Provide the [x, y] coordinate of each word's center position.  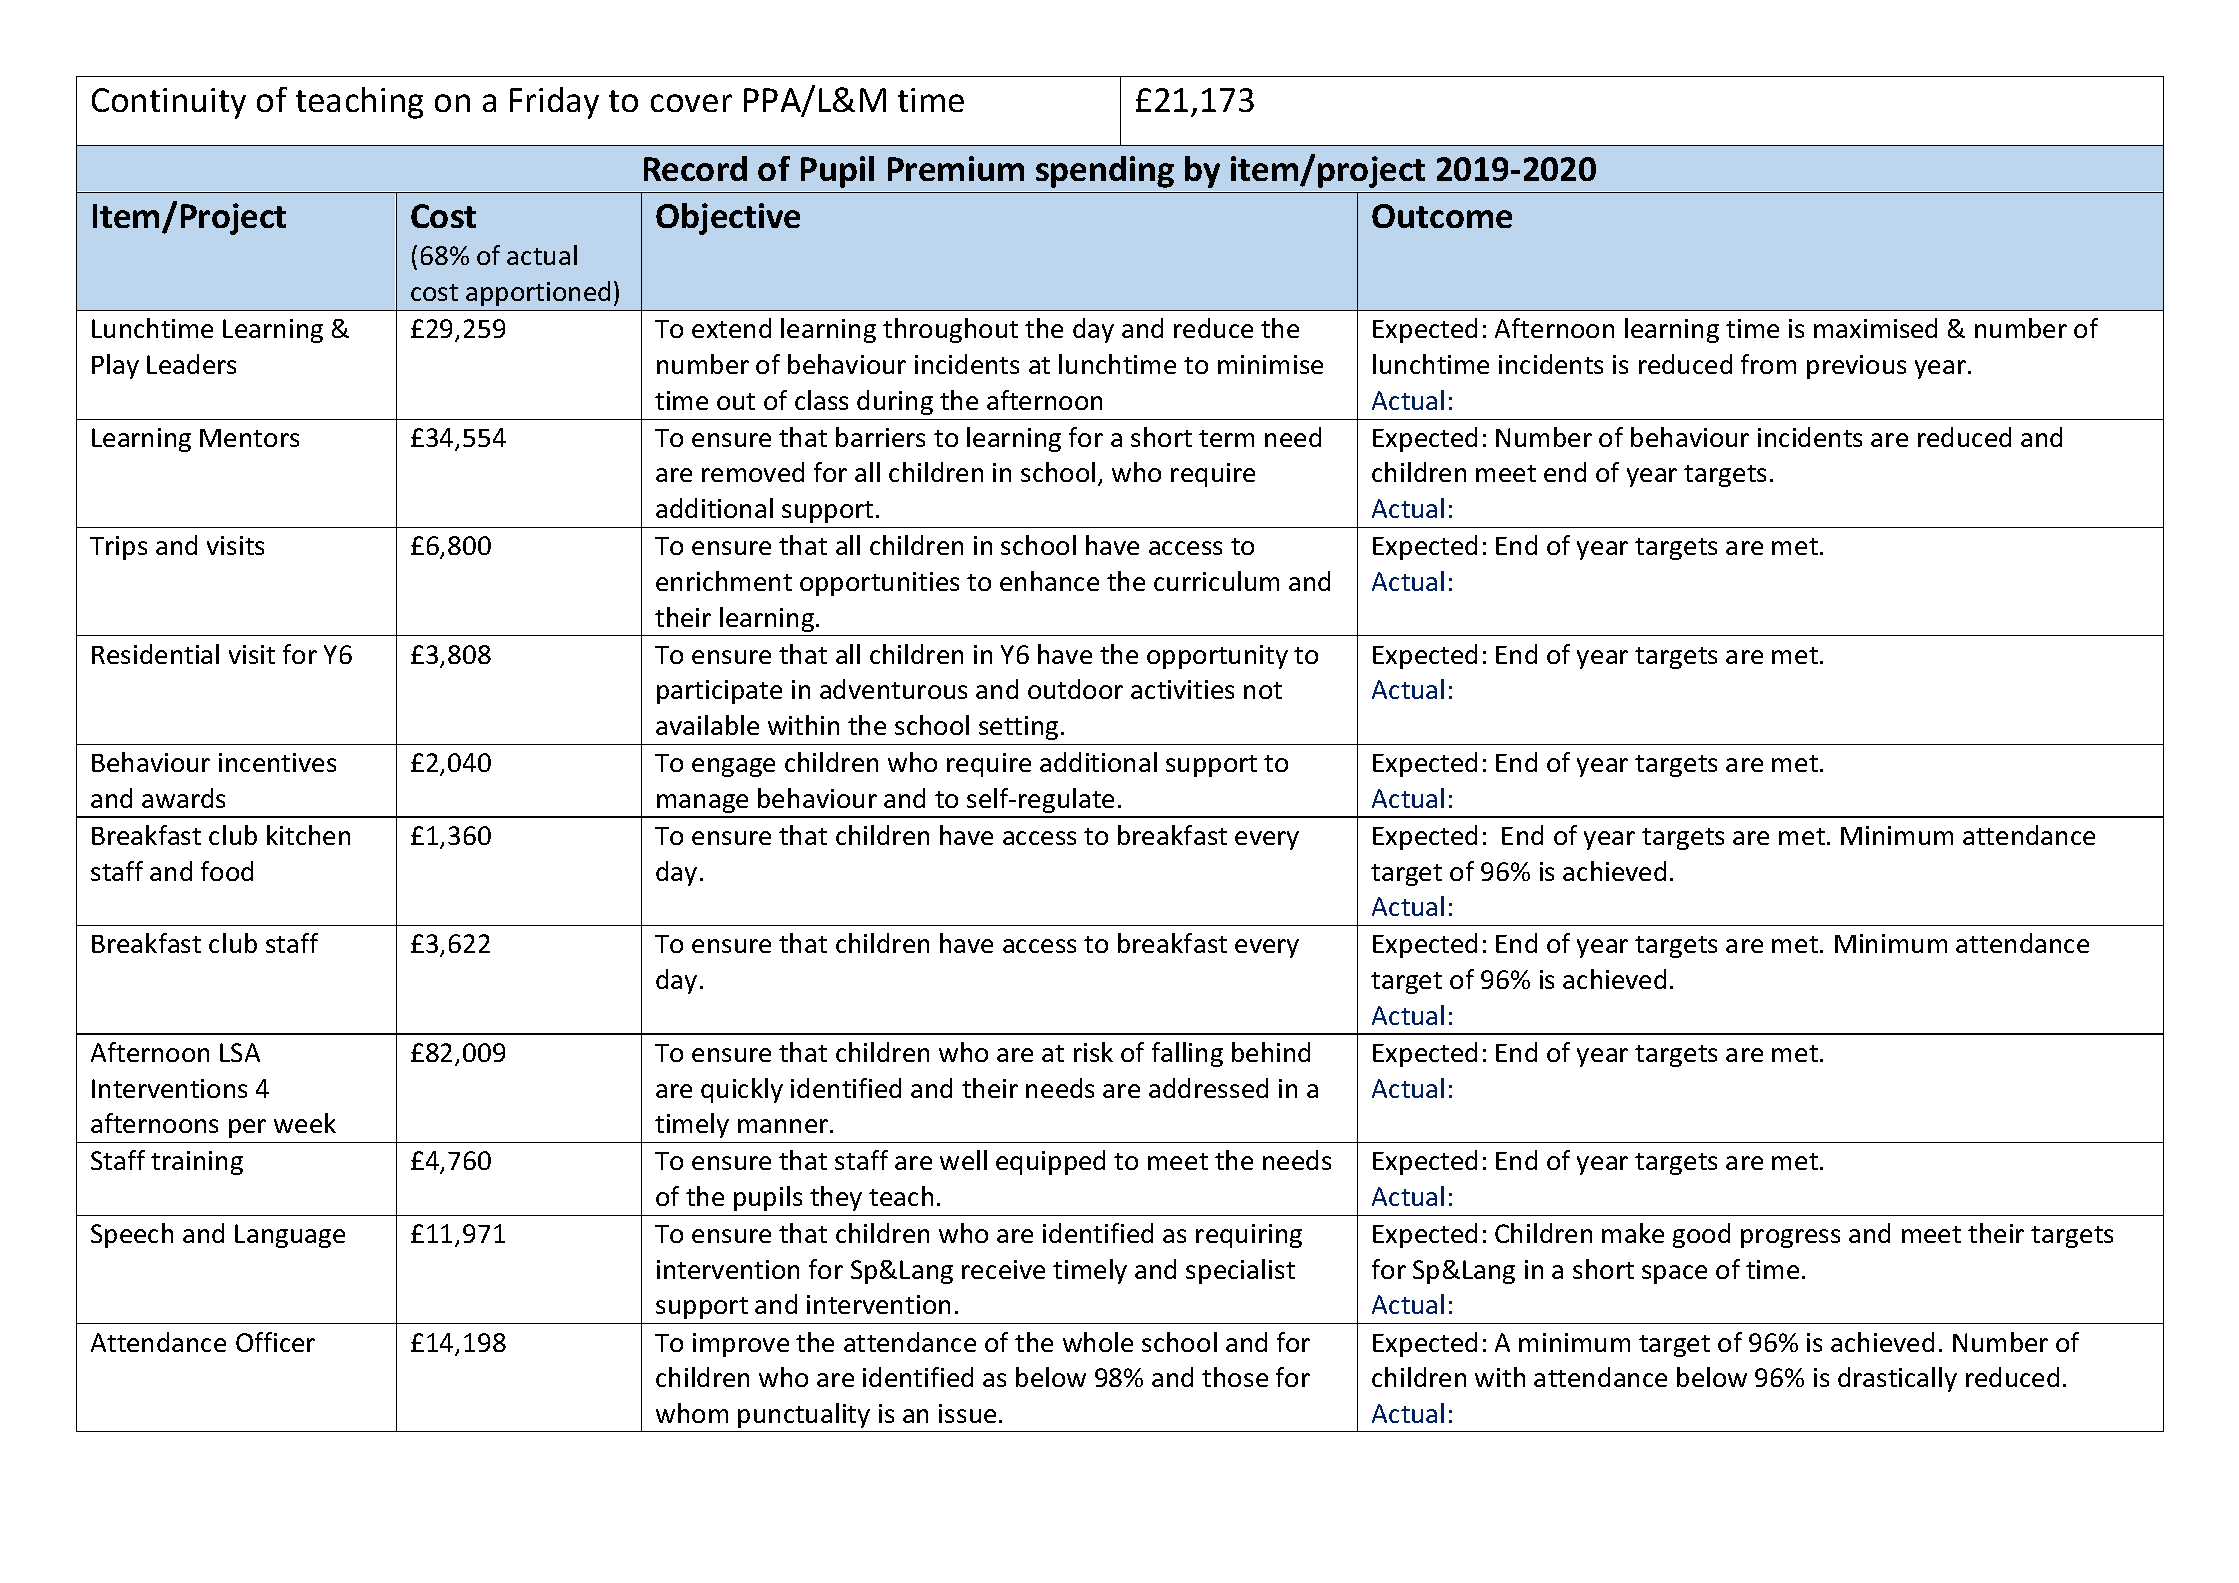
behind [1271, 1052]
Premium [956, 168]
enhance [1049, 581]
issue [967, 1413]
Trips [118, 548]
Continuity [169, 103]
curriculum [1216, 581]
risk [1093, 1052]
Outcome [1442, 216]
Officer [275, 1342]
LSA [240, 1052]
